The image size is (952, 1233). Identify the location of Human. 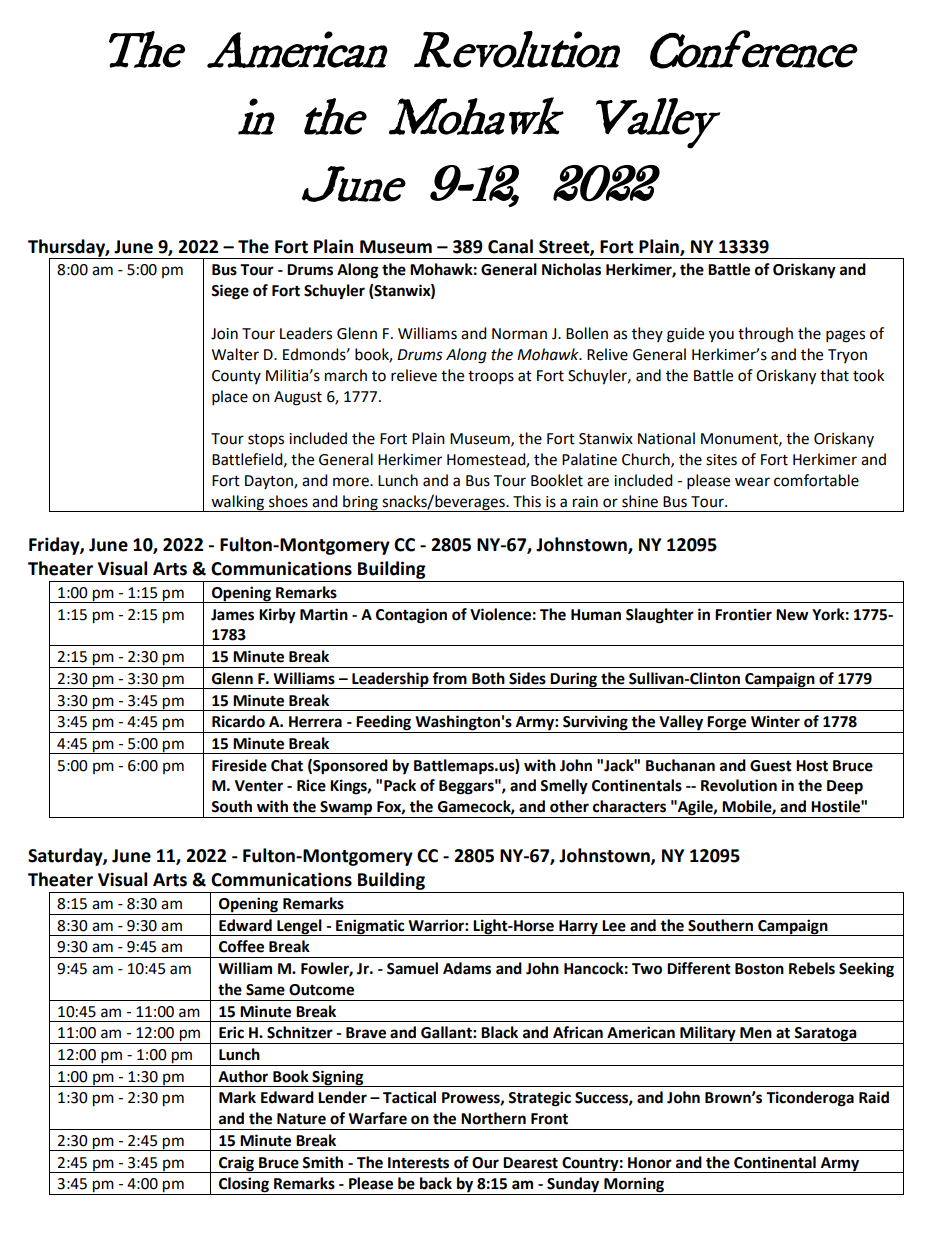
(596, 615).
